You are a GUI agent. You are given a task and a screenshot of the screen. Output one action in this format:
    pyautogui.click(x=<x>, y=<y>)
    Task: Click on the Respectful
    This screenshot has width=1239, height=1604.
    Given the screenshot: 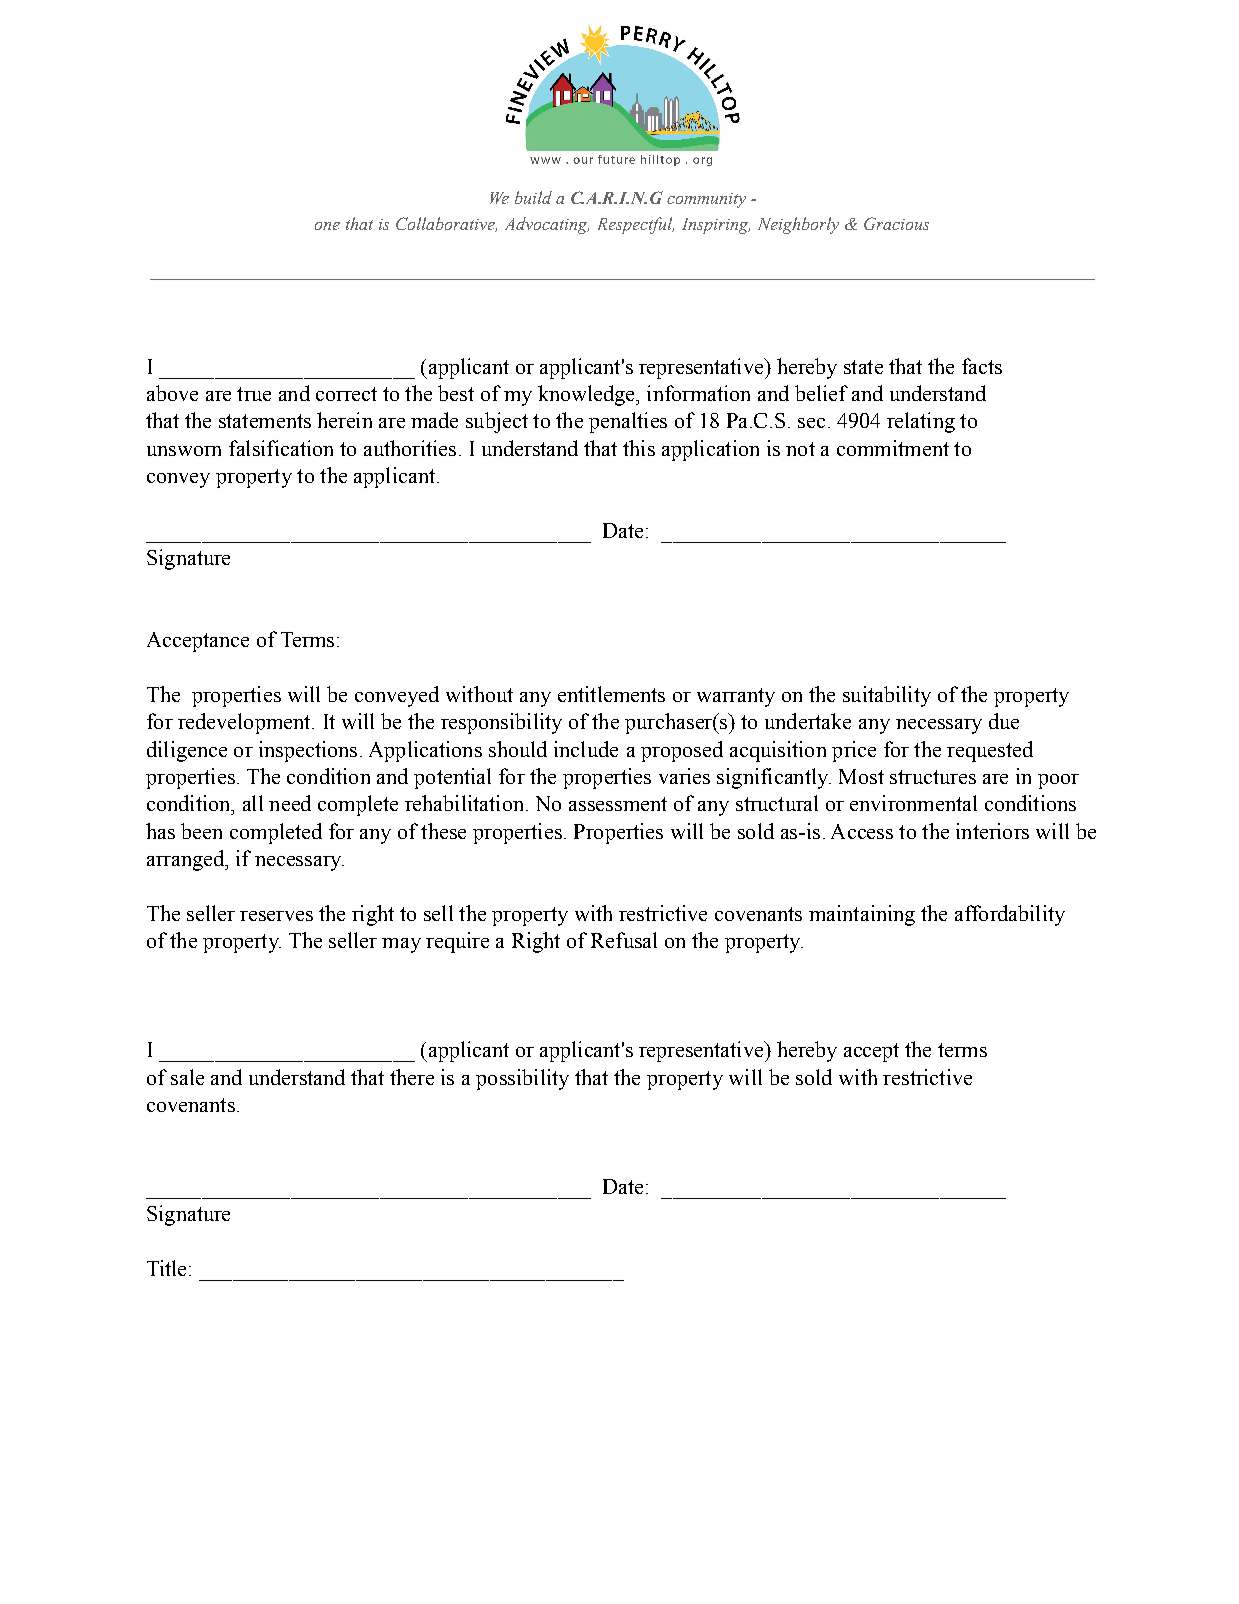 What is the action you would take?
    pyautogui.click(x=636, y=225)
